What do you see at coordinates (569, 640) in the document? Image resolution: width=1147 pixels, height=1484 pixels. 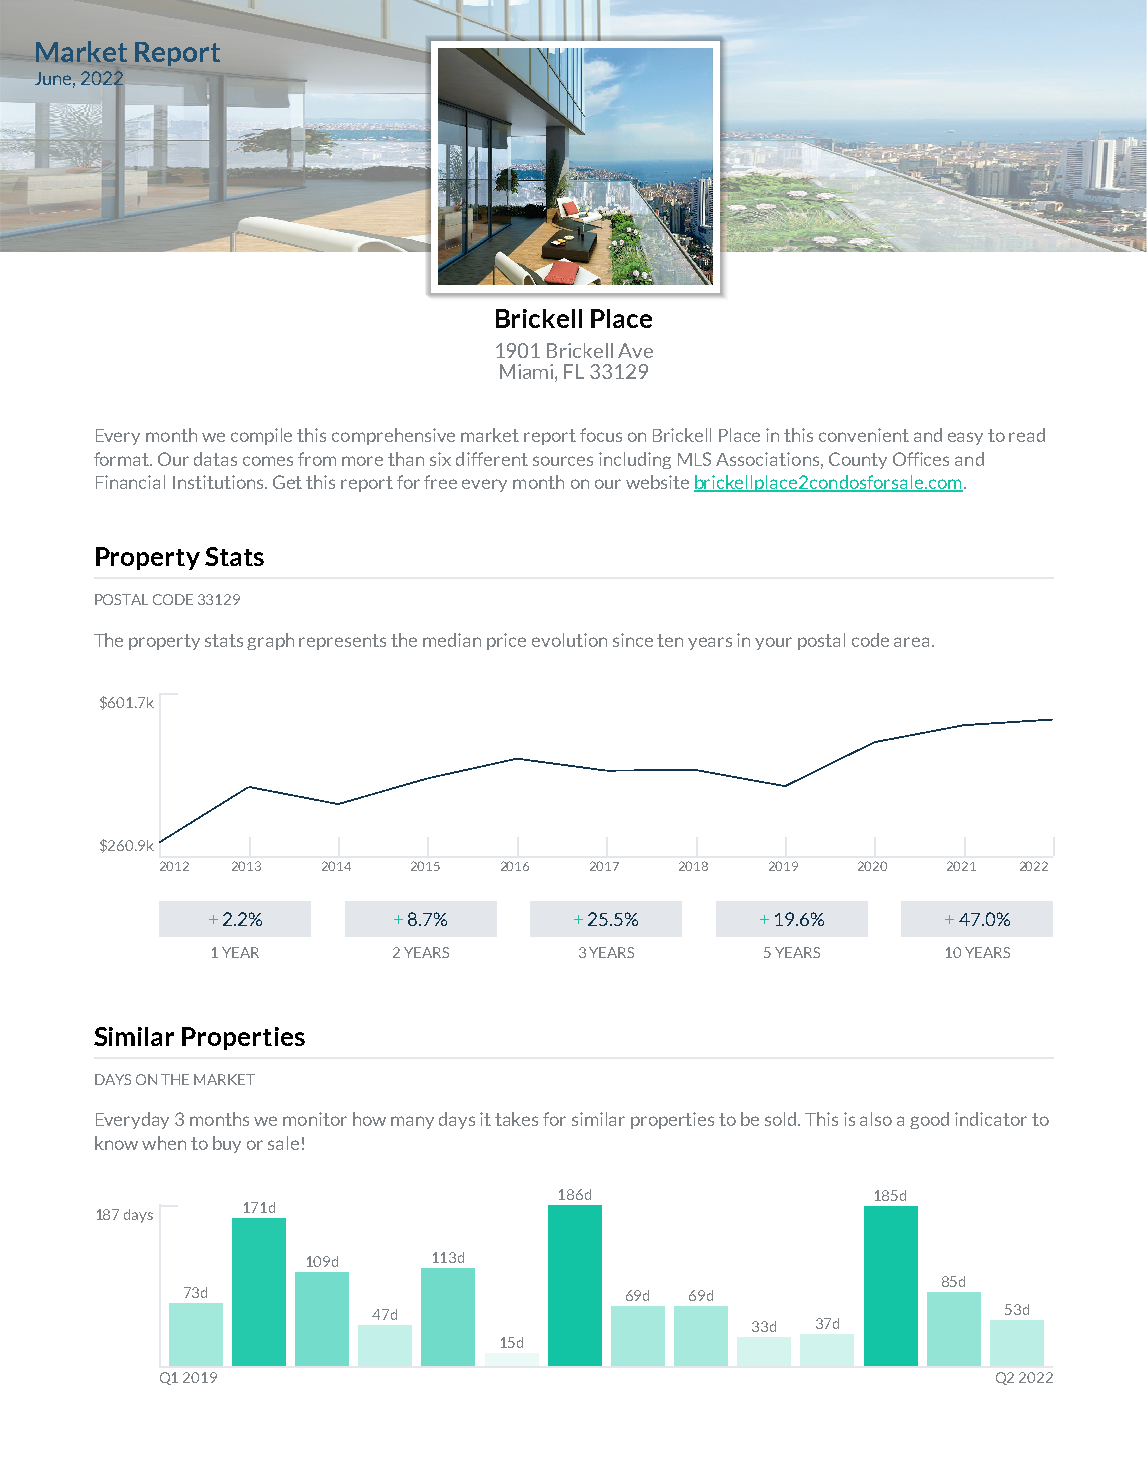 I see `evolution` at bounding box center [569, 640].
